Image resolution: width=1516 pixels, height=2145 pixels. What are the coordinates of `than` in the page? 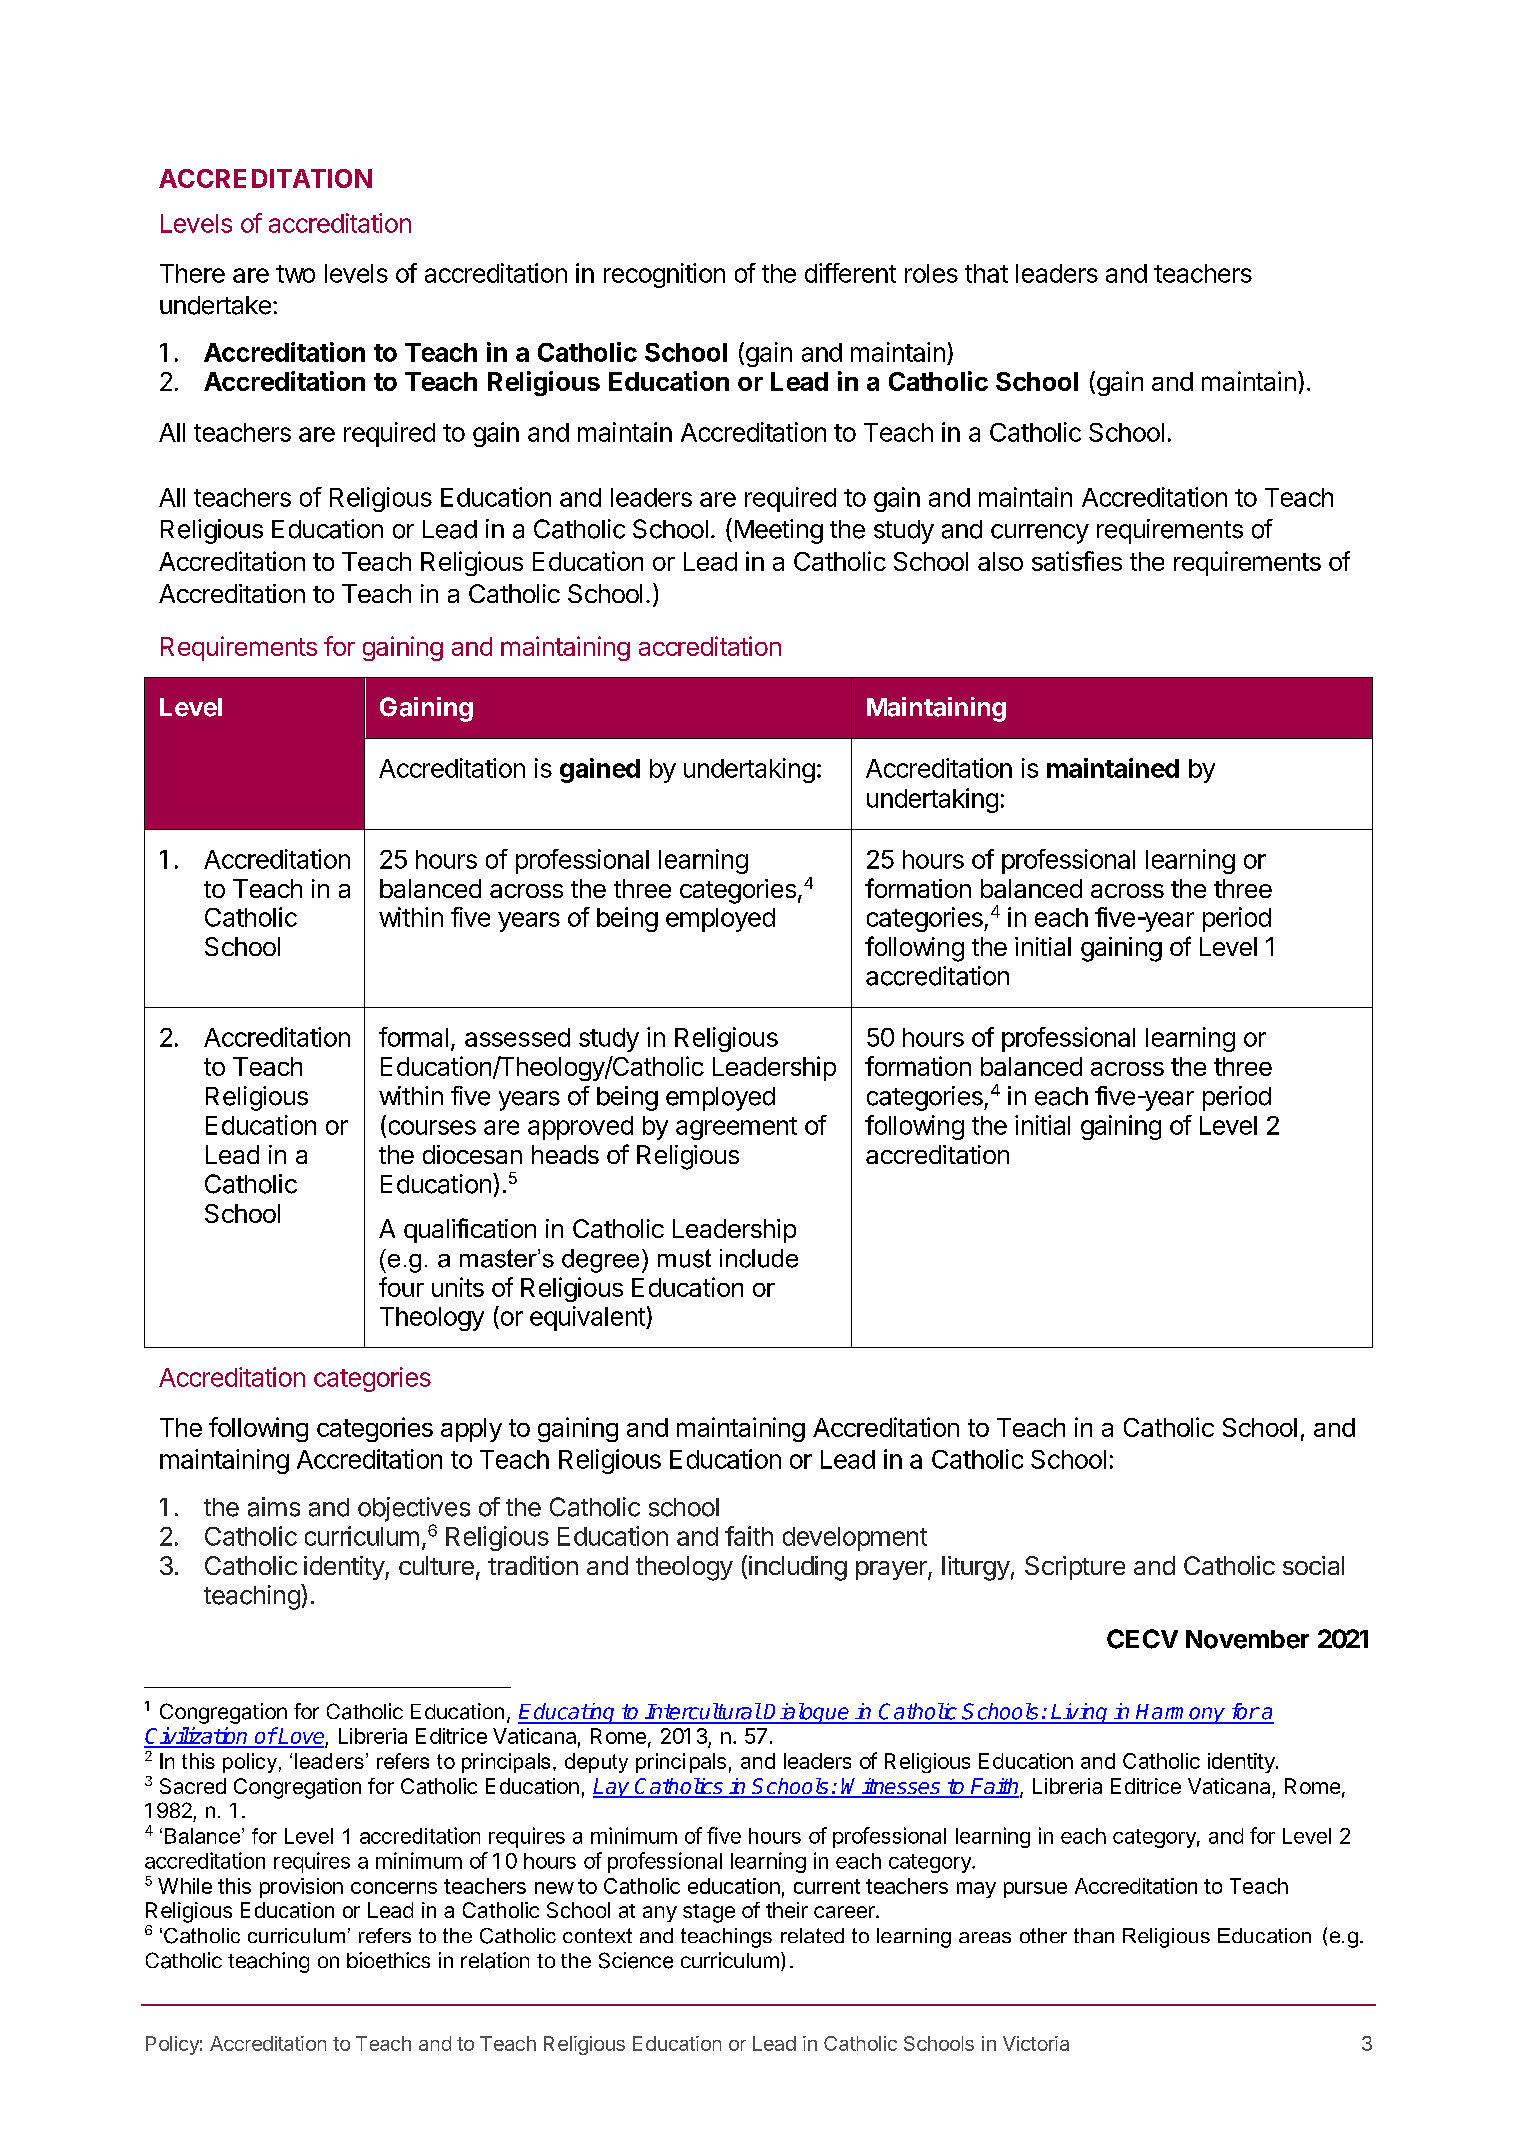 It's located at (1094, 1935).
